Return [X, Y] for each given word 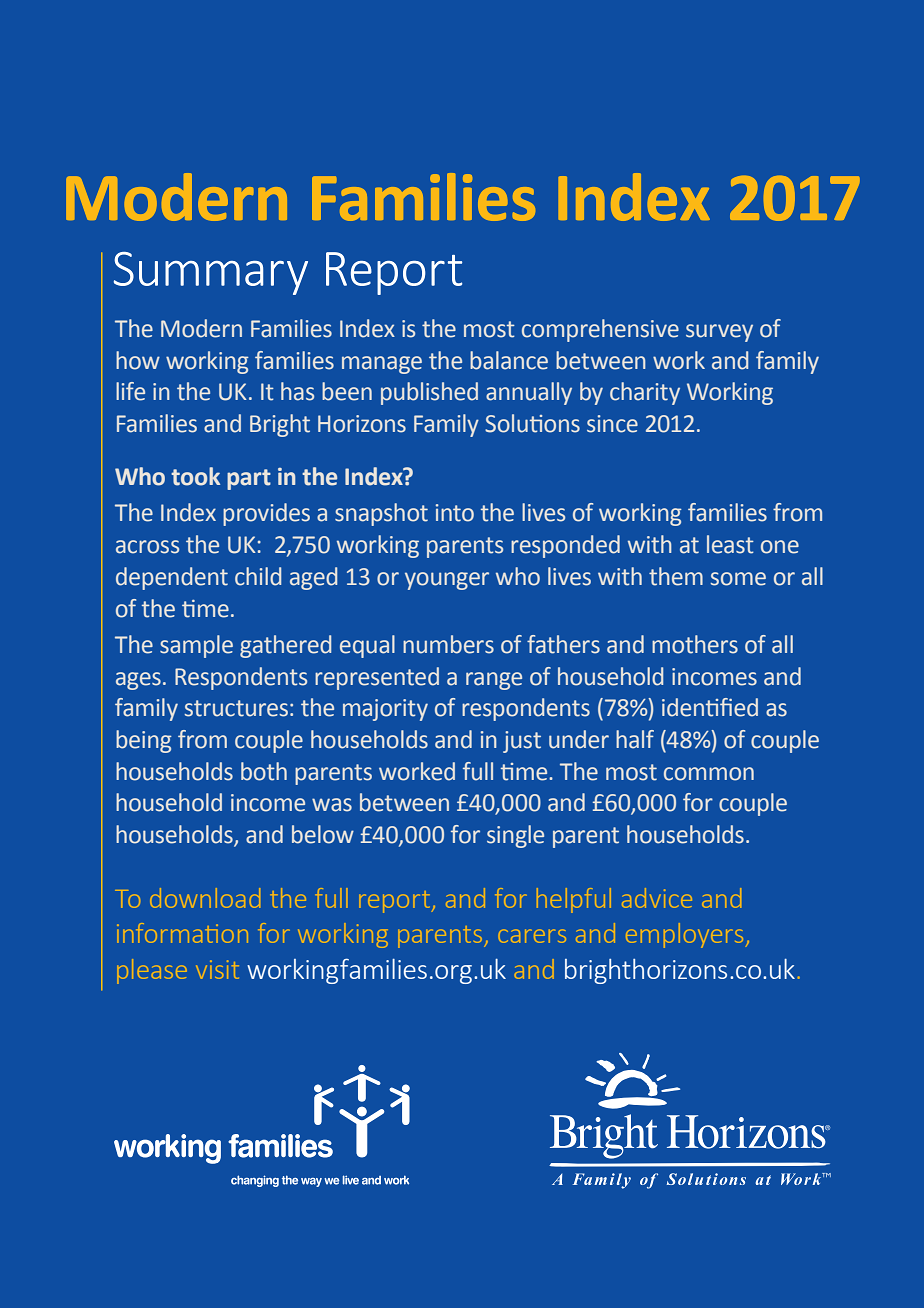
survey [719, 333]
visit [217, 969]
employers [684, 935]
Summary [211, 273]
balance [509, 360]
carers [532, 936]
